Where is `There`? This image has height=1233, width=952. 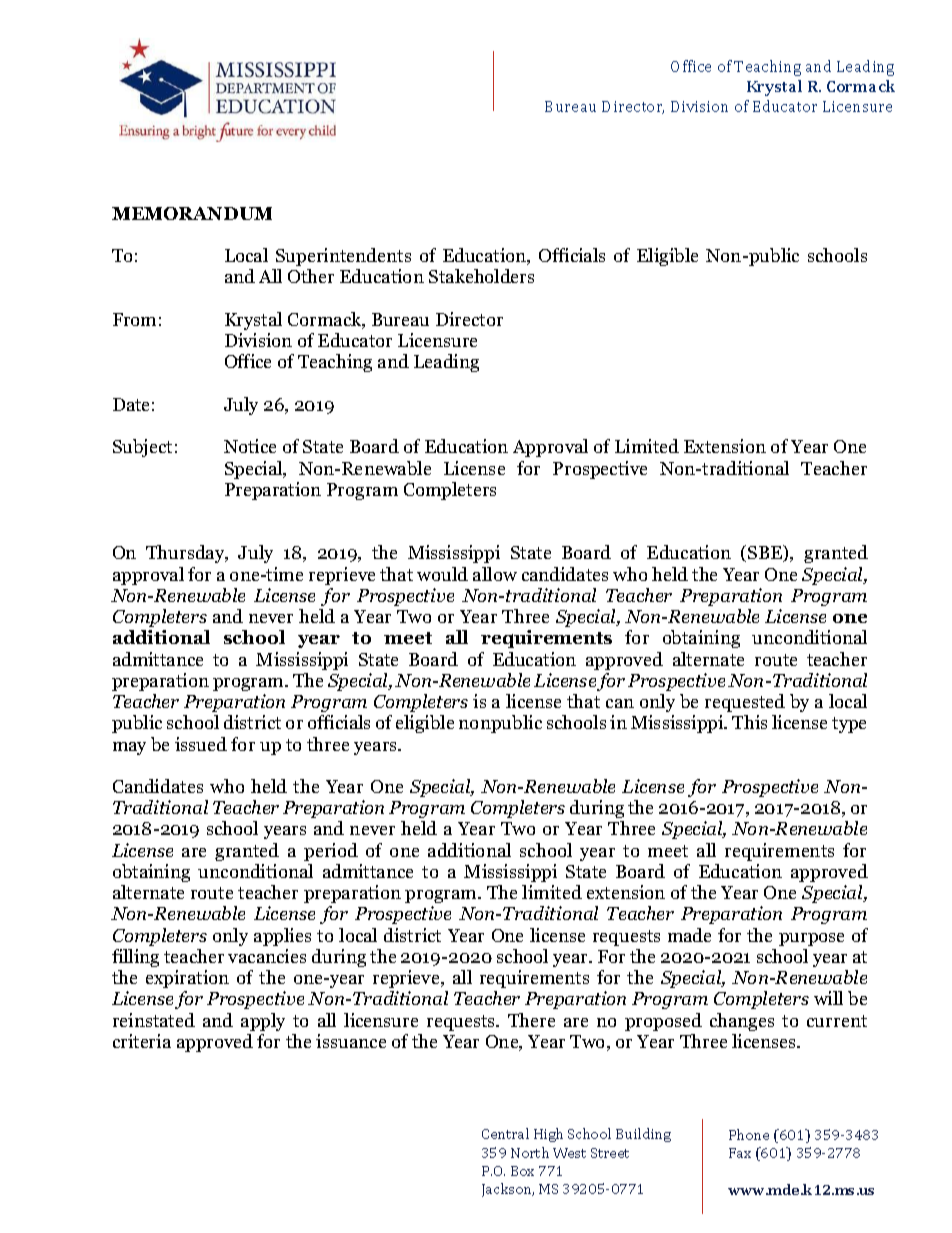
There is located at coordinates (531, 1020).
